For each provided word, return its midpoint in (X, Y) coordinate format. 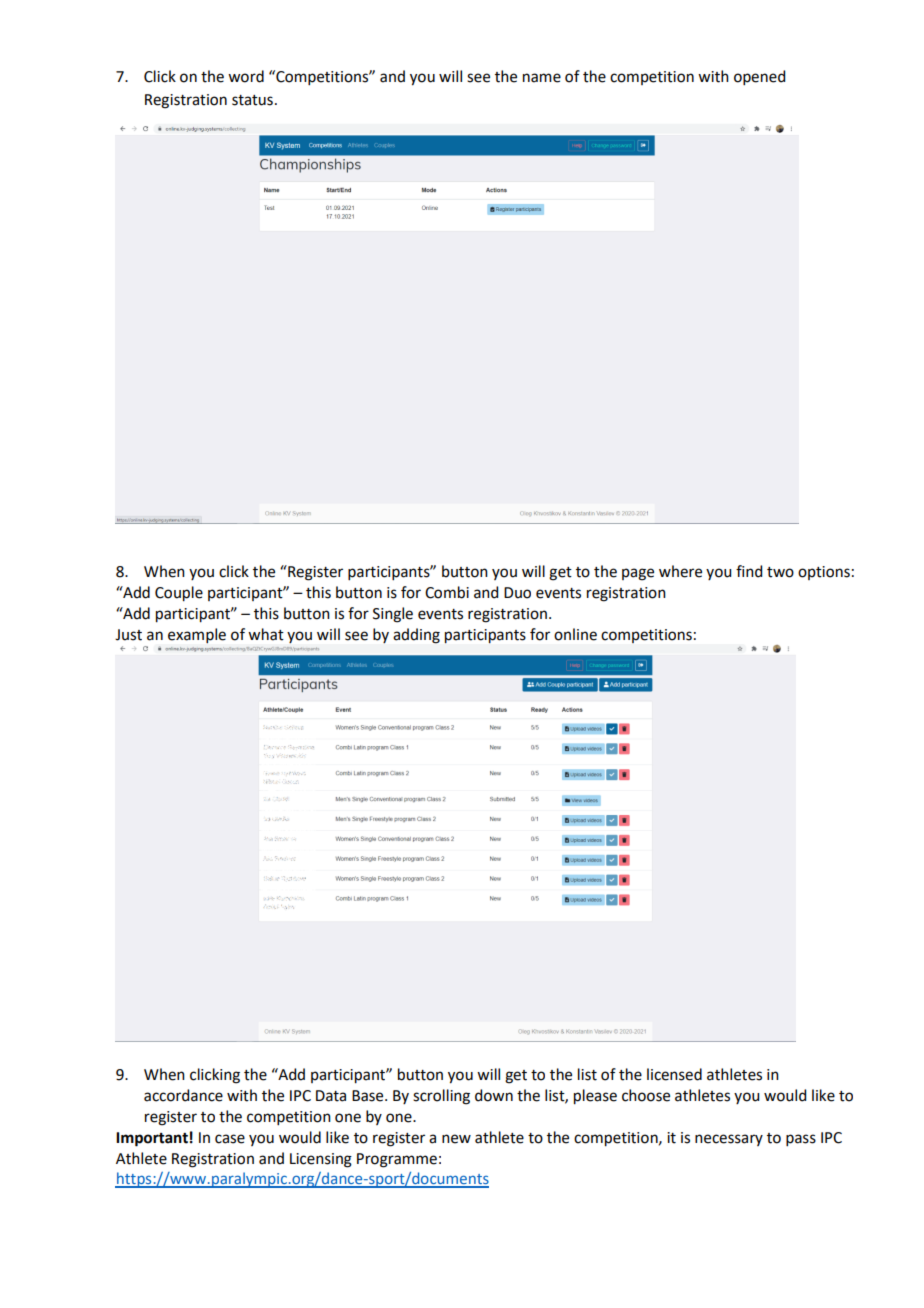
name (542, 78)
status (252, 100)
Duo (517, 593)
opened (759, 77)
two (780, 572)
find (749, 571)
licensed (674, 1074)
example (197, 635)
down (494, 1095)
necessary (729, 1140)
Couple (179, 594)
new (456, 1139)
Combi (447, 592)
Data (331, 1096)
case (230, 1139)
